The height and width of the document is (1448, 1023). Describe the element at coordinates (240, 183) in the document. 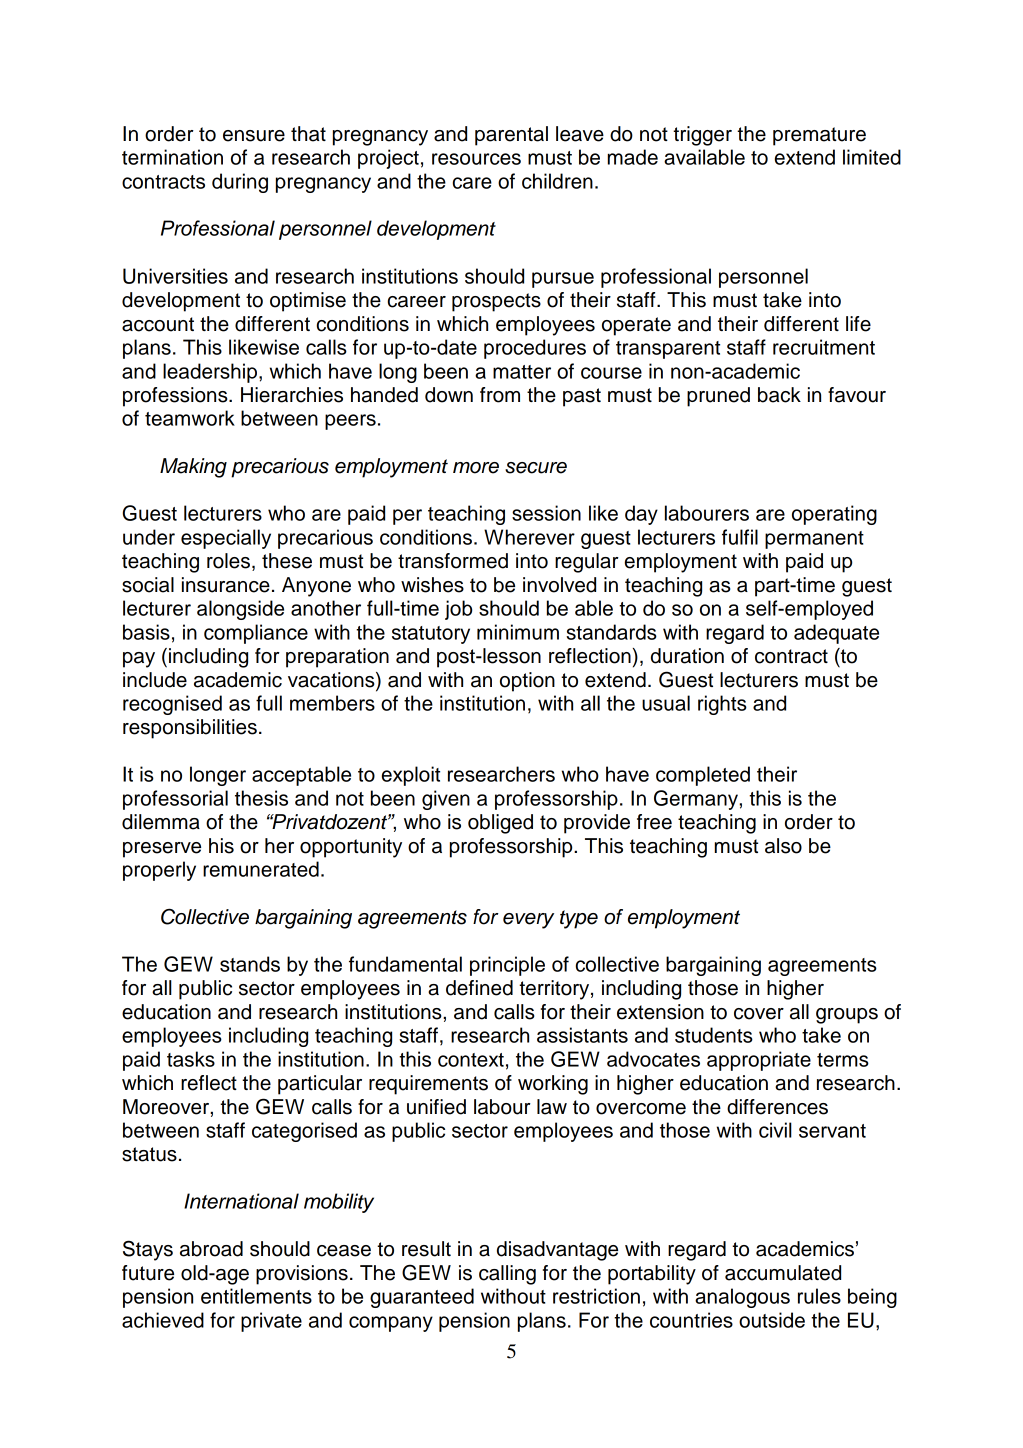

I see `during` at that location.
